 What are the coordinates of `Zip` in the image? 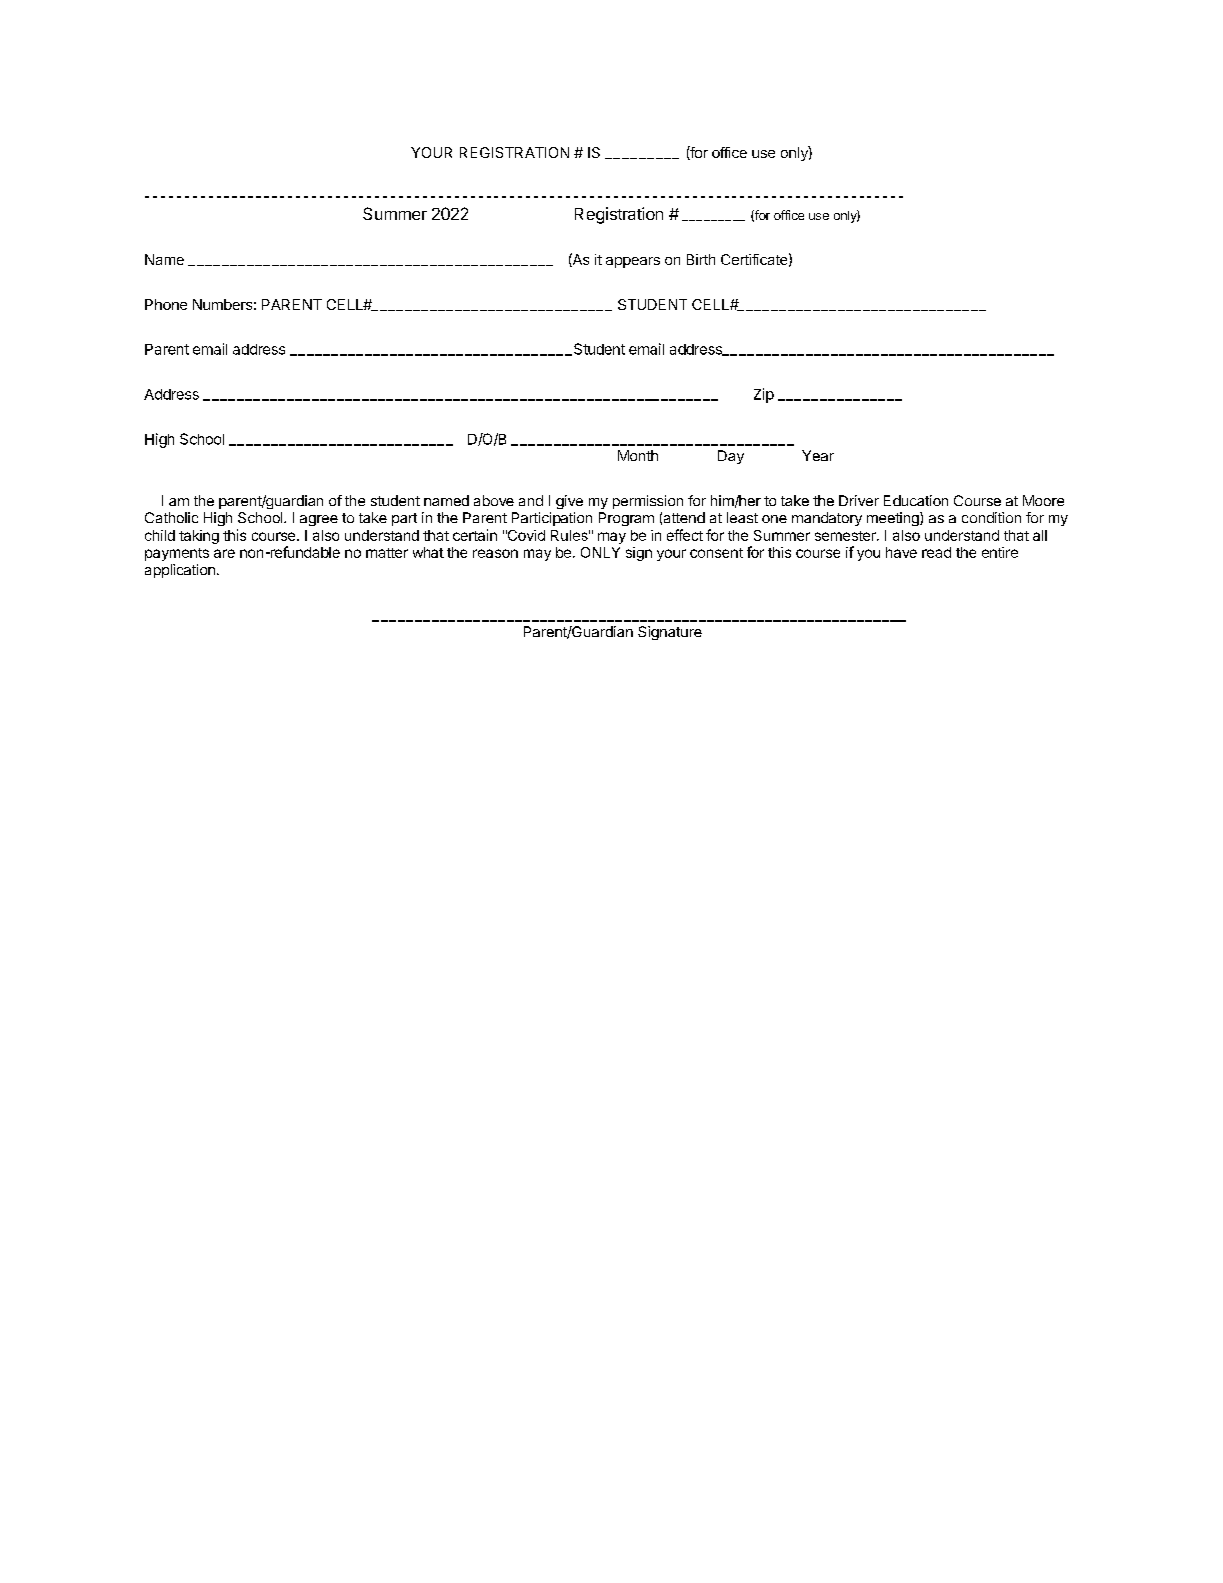 It's located at (764, 395).
